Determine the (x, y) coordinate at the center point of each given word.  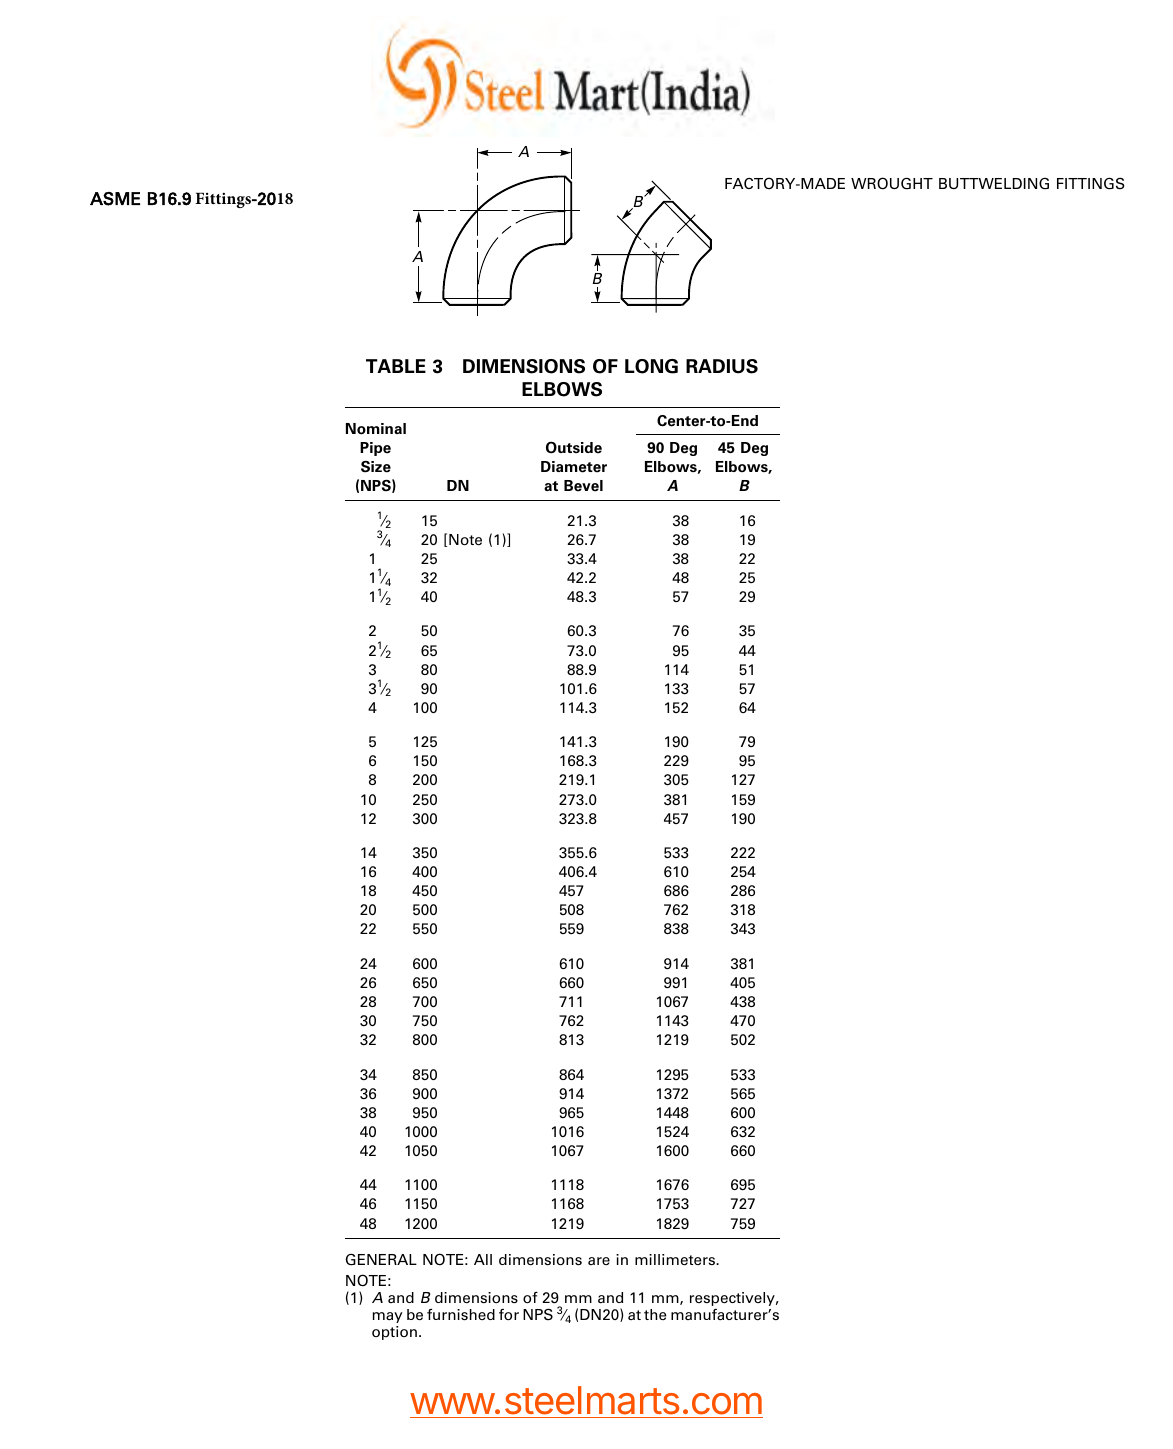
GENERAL (381, 1260)
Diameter (574, 467)
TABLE (396, 366)
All (483, 1259)
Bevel (583, 486)
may (388, 1317)
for (509, 1315)
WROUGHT (892, 183)
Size (376, 467)
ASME (115, 199)
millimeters (676, 1259)
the (655, 1314)
